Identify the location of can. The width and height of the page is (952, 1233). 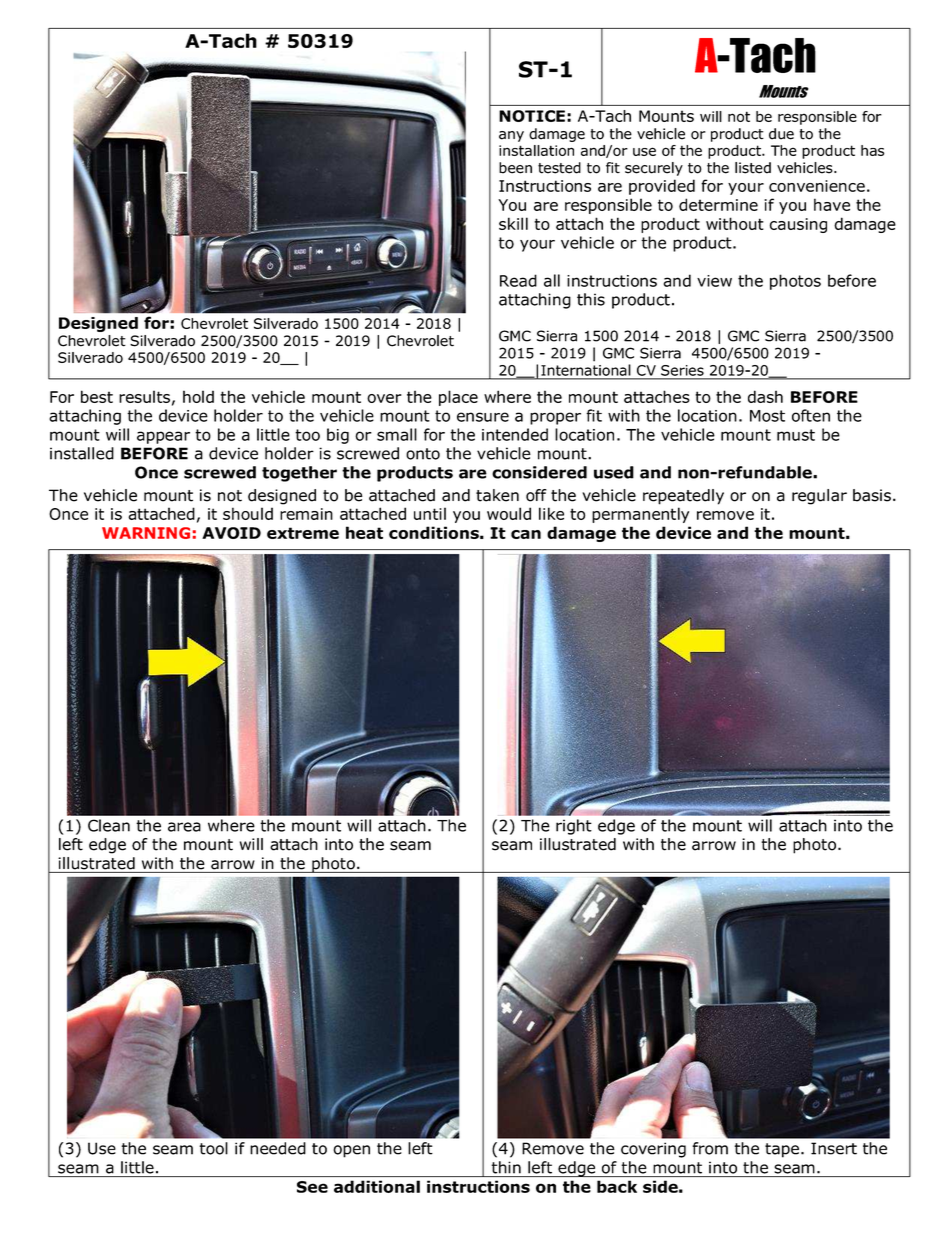
(526, 534).
